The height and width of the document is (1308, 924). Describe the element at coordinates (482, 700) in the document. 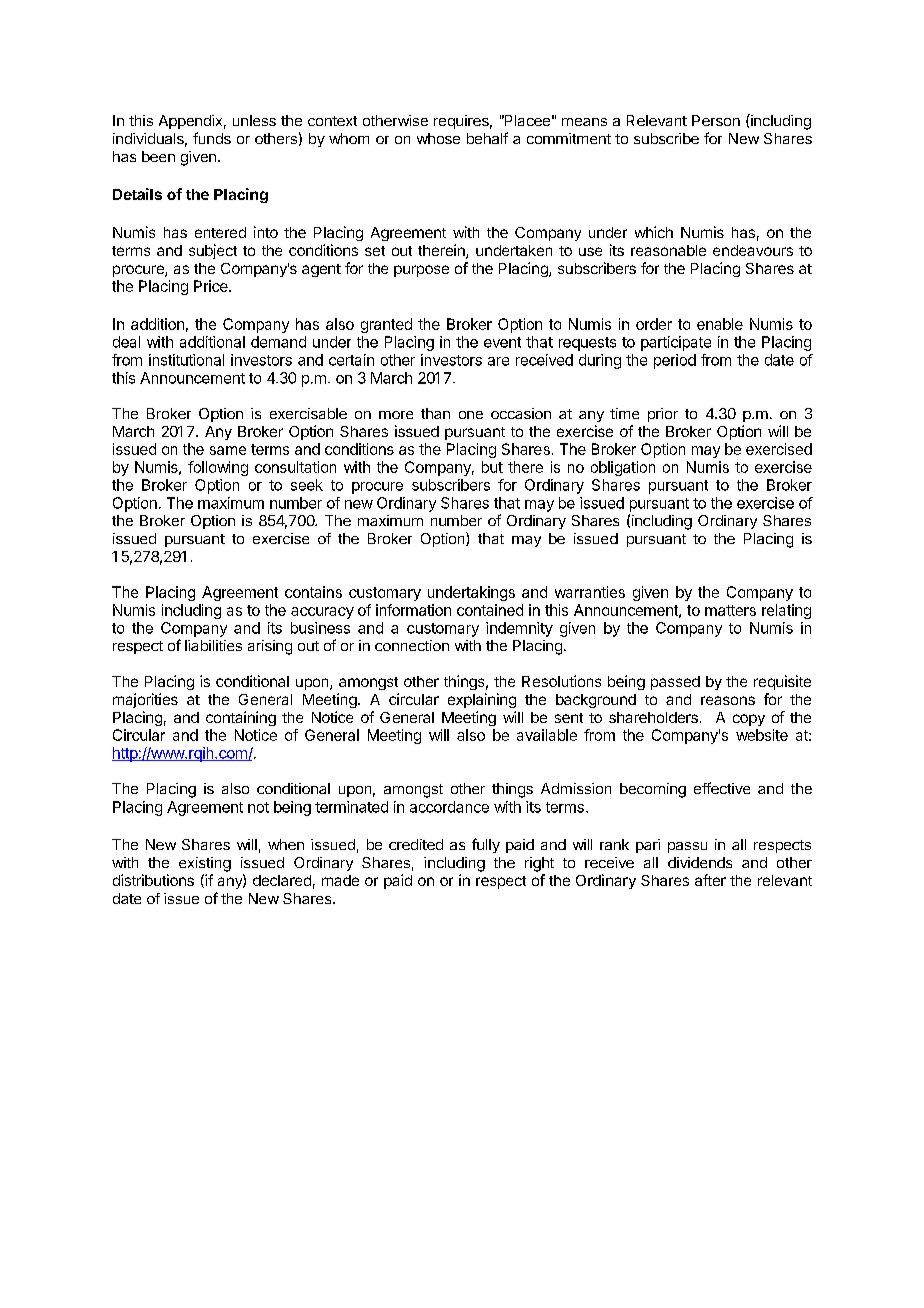

I see `explaining` at that location.
